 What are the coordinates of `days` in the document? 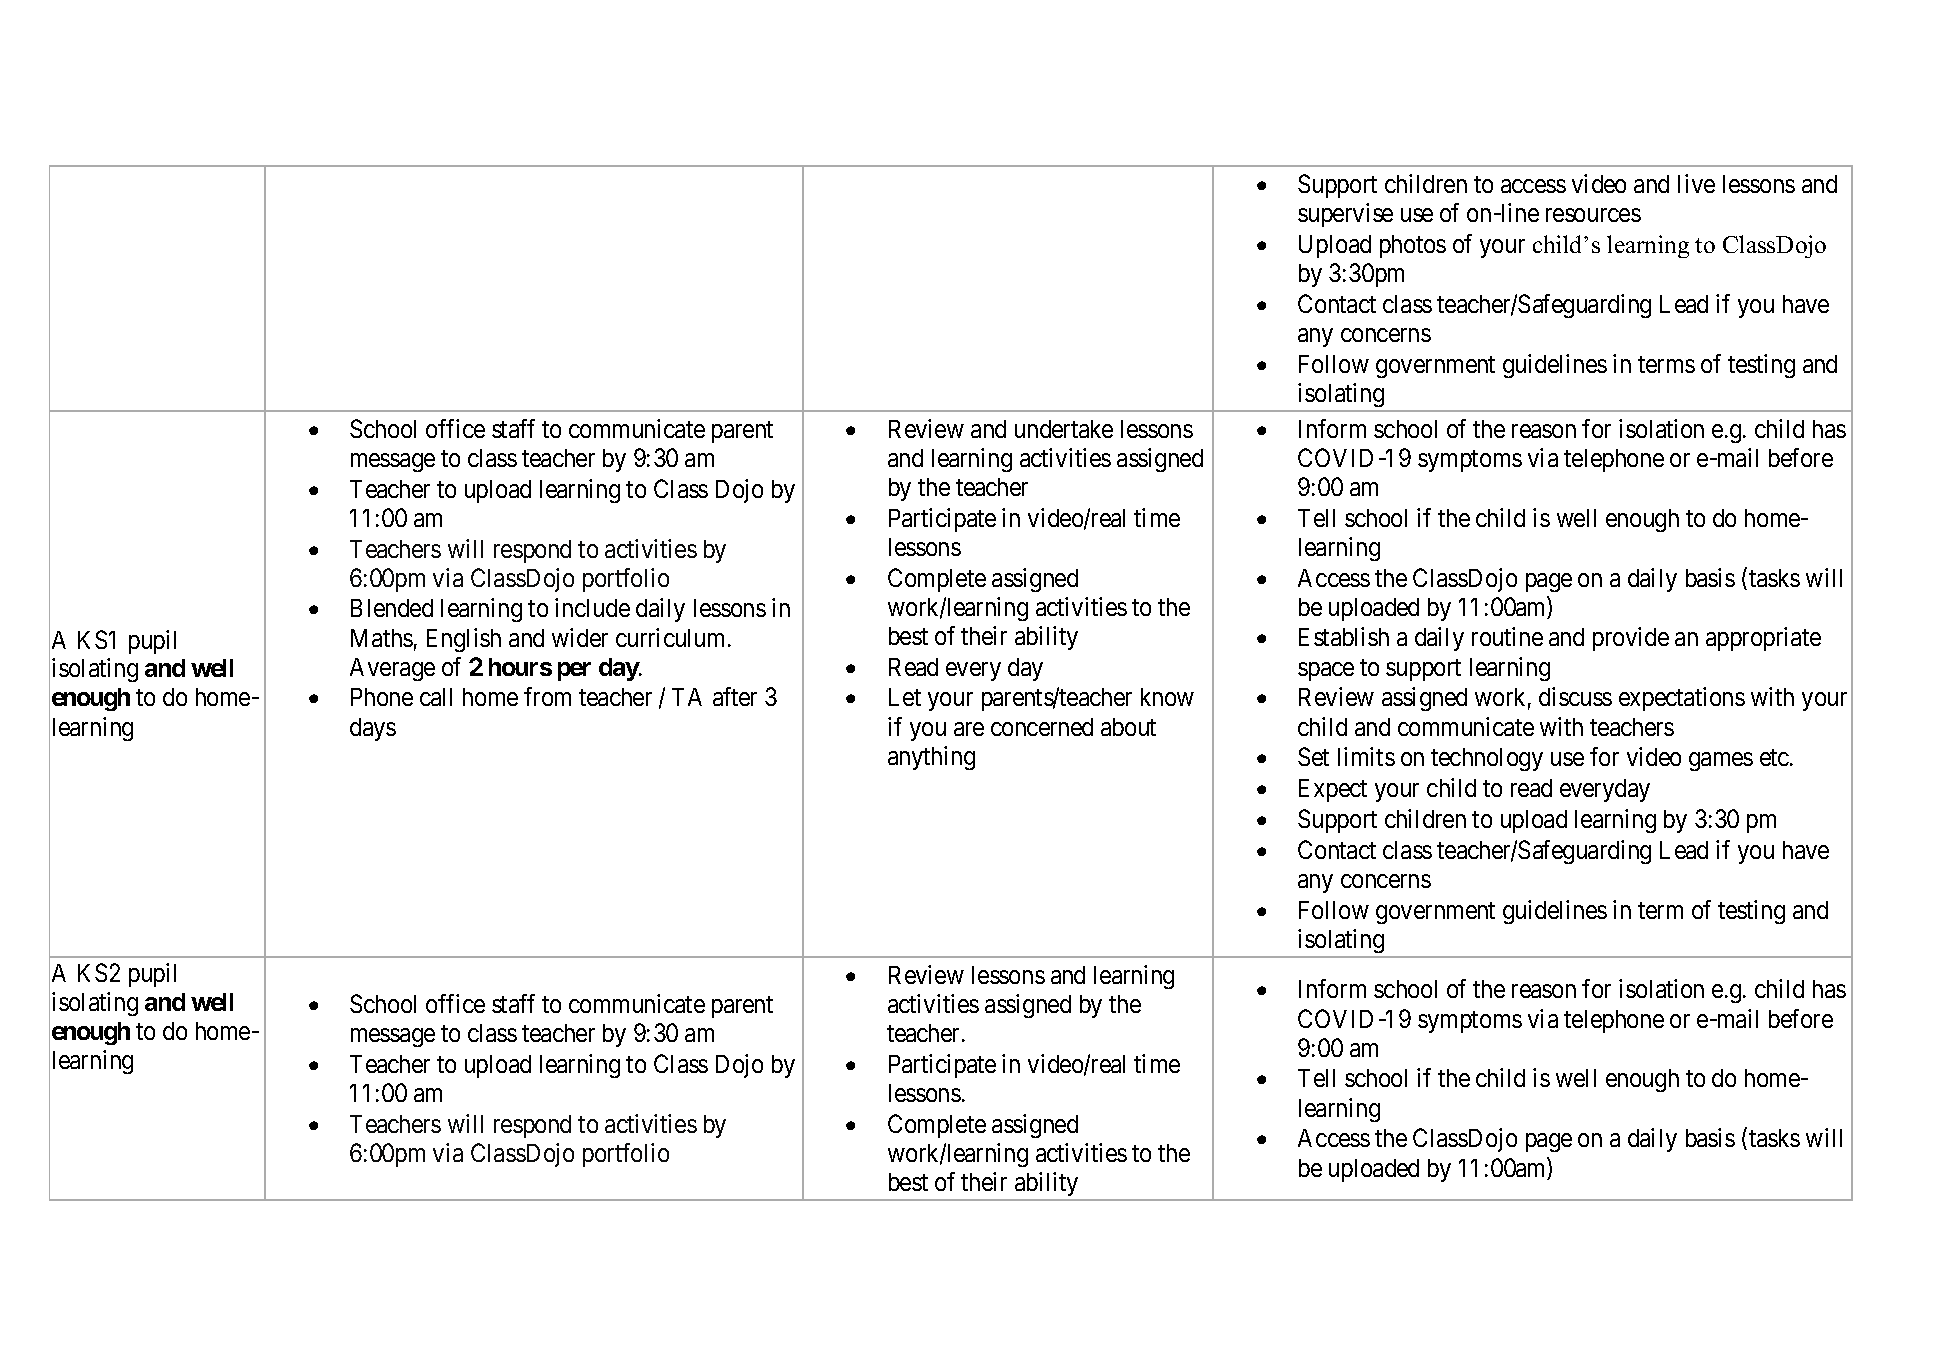 It's located at (373, 729).
